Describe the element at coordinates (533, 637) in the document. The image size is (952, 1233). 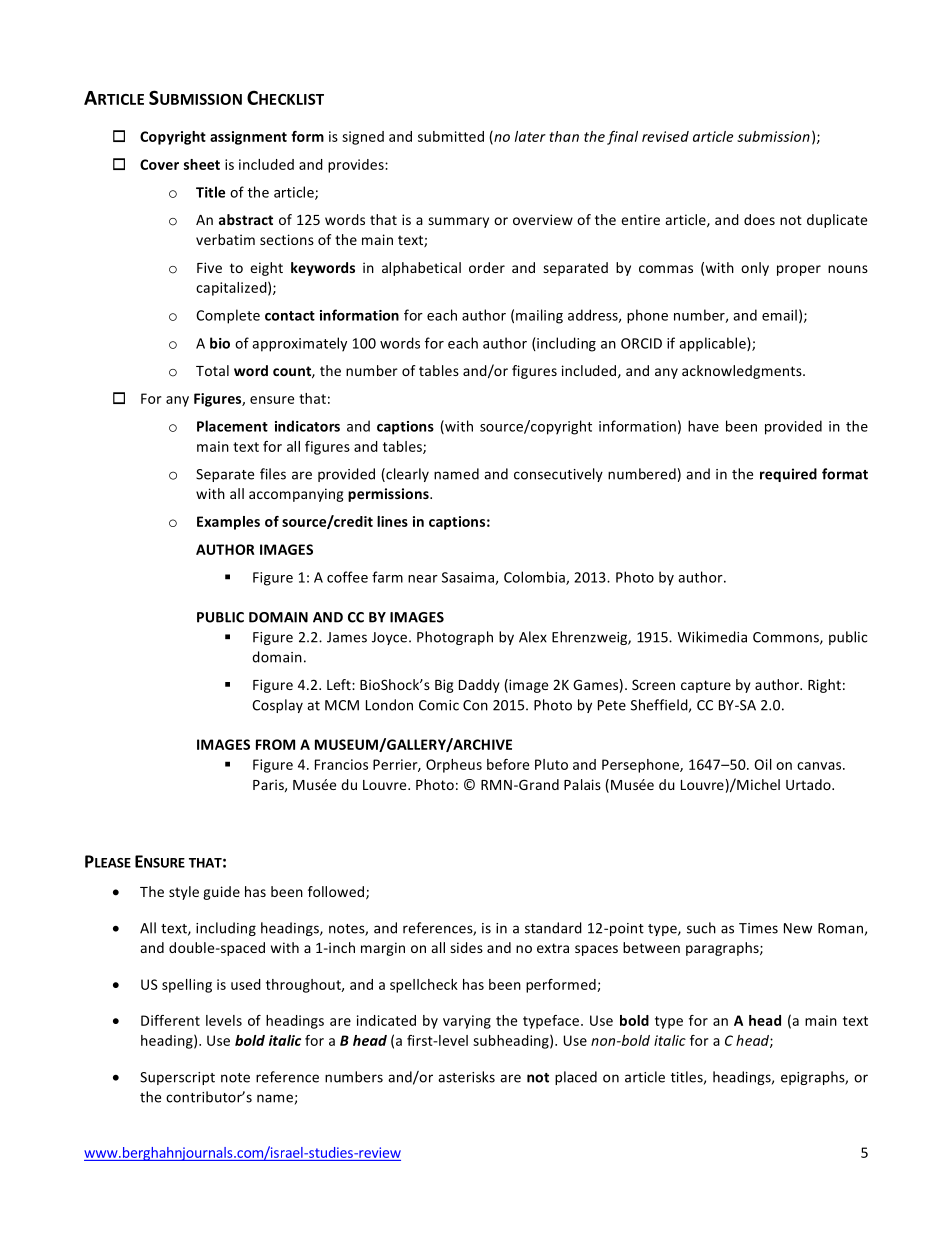
I see `Alex` at that location.
